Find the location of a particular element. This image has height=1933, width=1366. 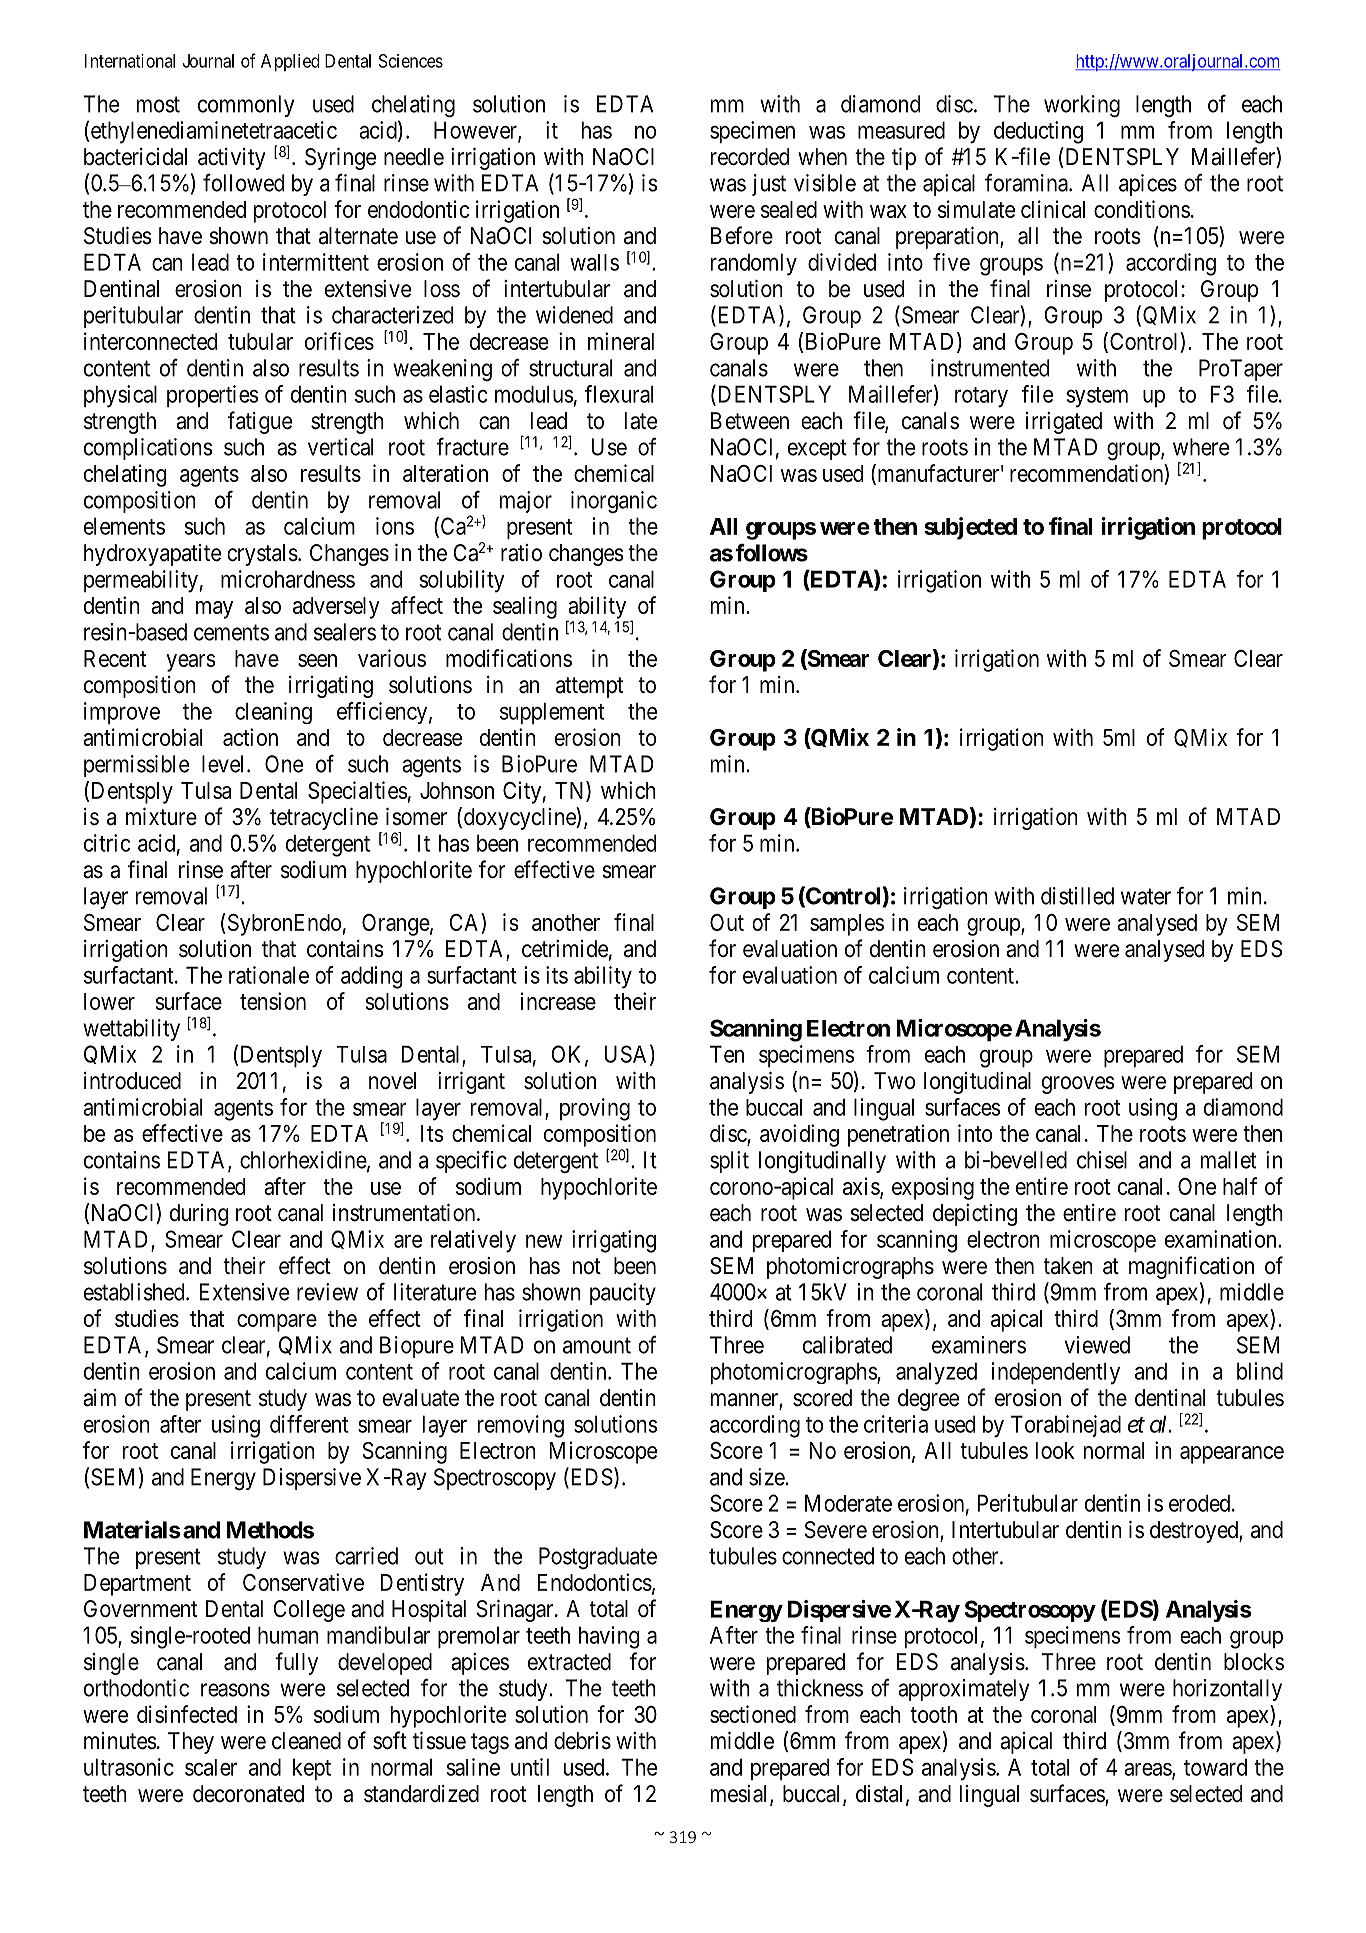

working is located at coordinates (1082, 106).
